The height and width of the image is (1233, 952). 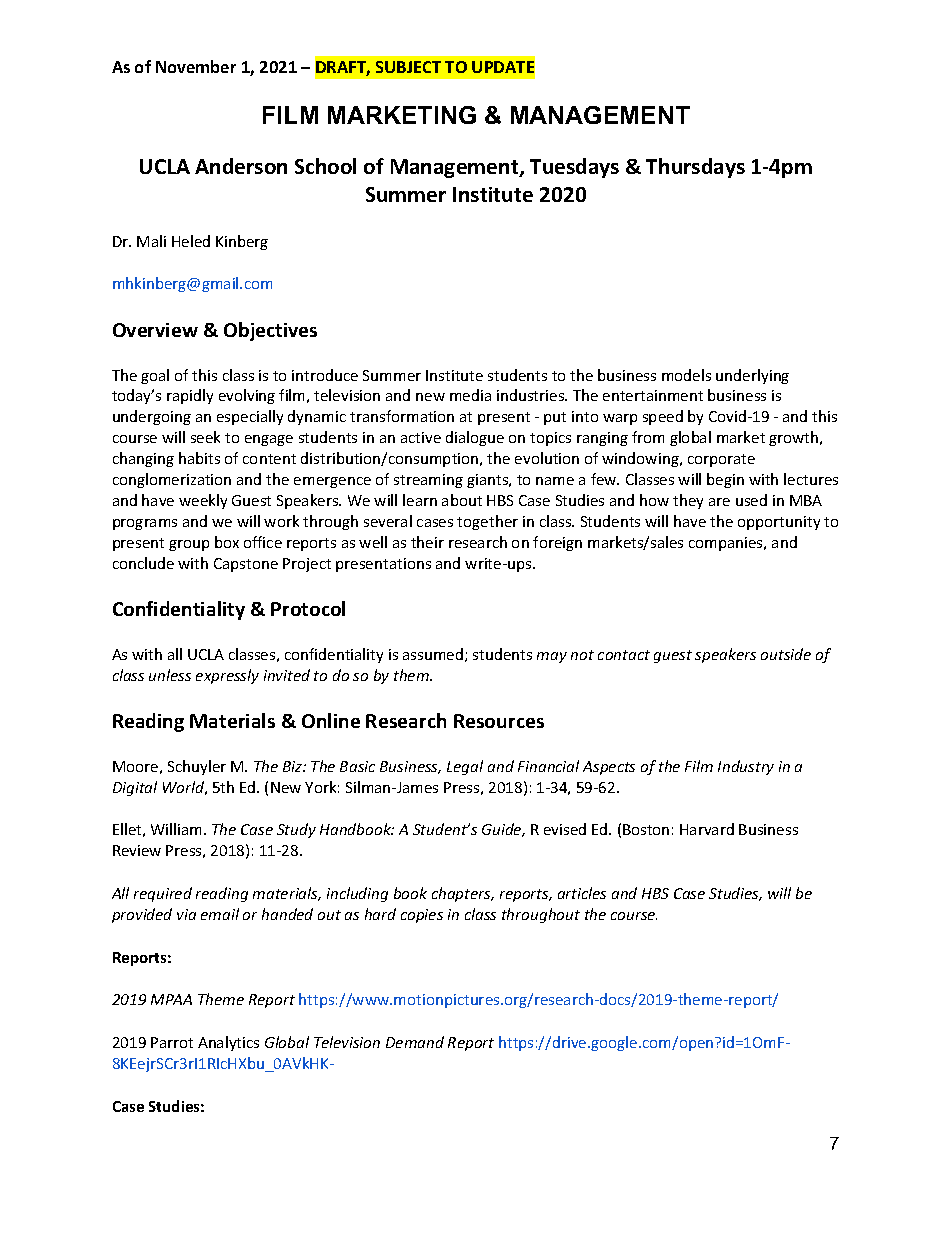 What do you see at coordinates (270, 331) in the image?
I see `Objectives` at bounding box center [270, 331].
